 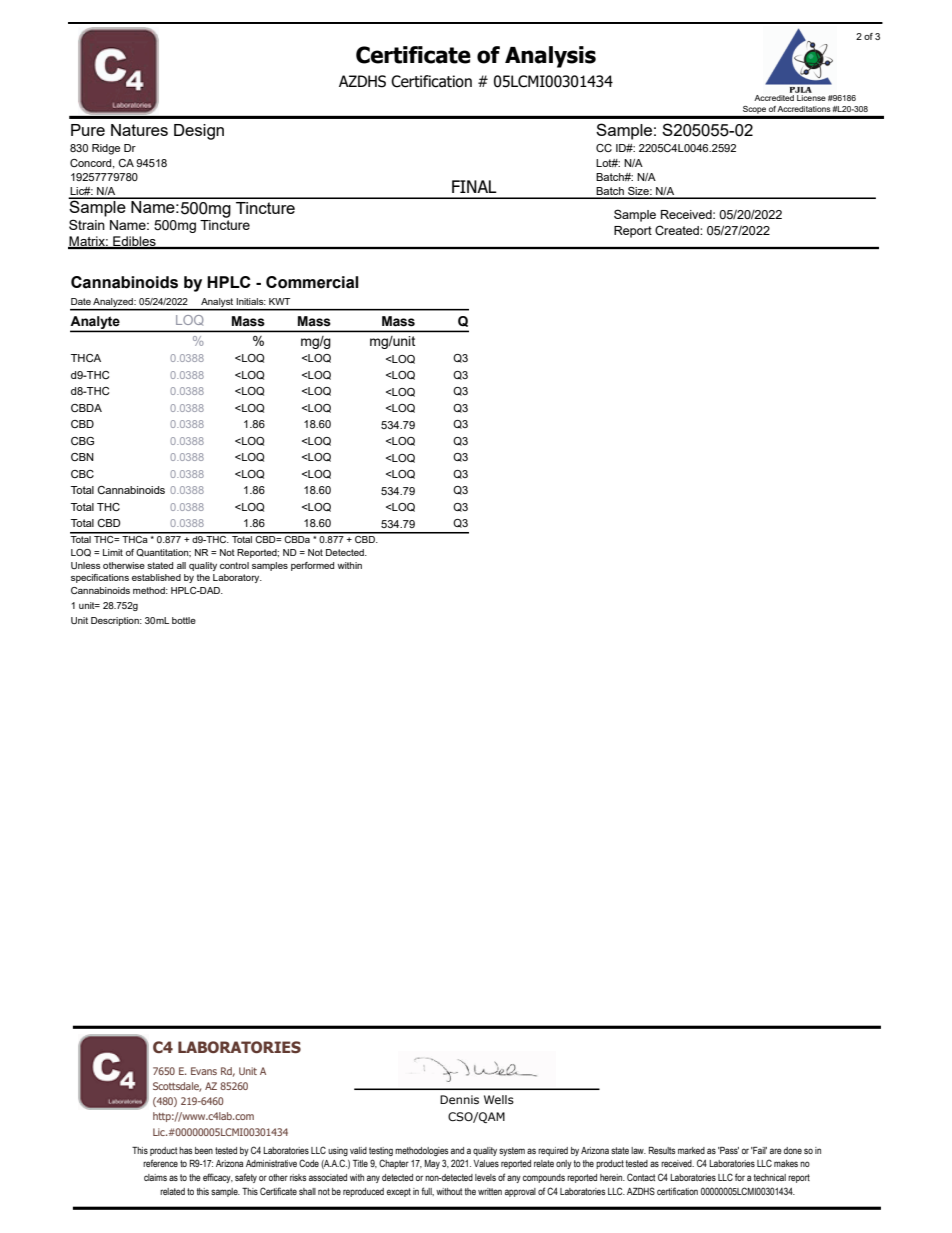 What do you see at coordinates (312, 566) in the image?
I see `performed` at bounding box center [312, 566].
